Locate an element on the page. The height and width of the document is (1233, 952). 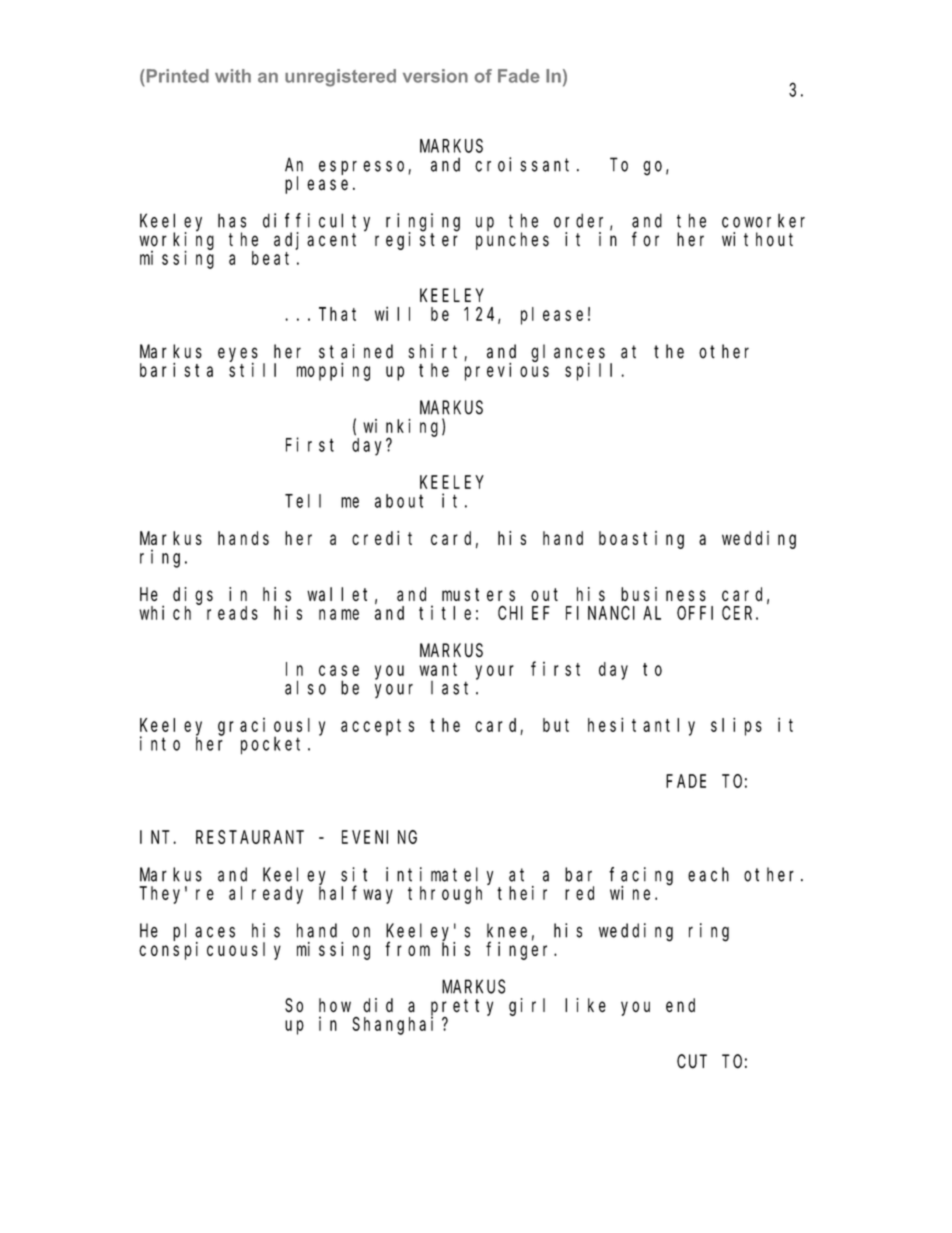
version is located at coordinates (435, 76).
